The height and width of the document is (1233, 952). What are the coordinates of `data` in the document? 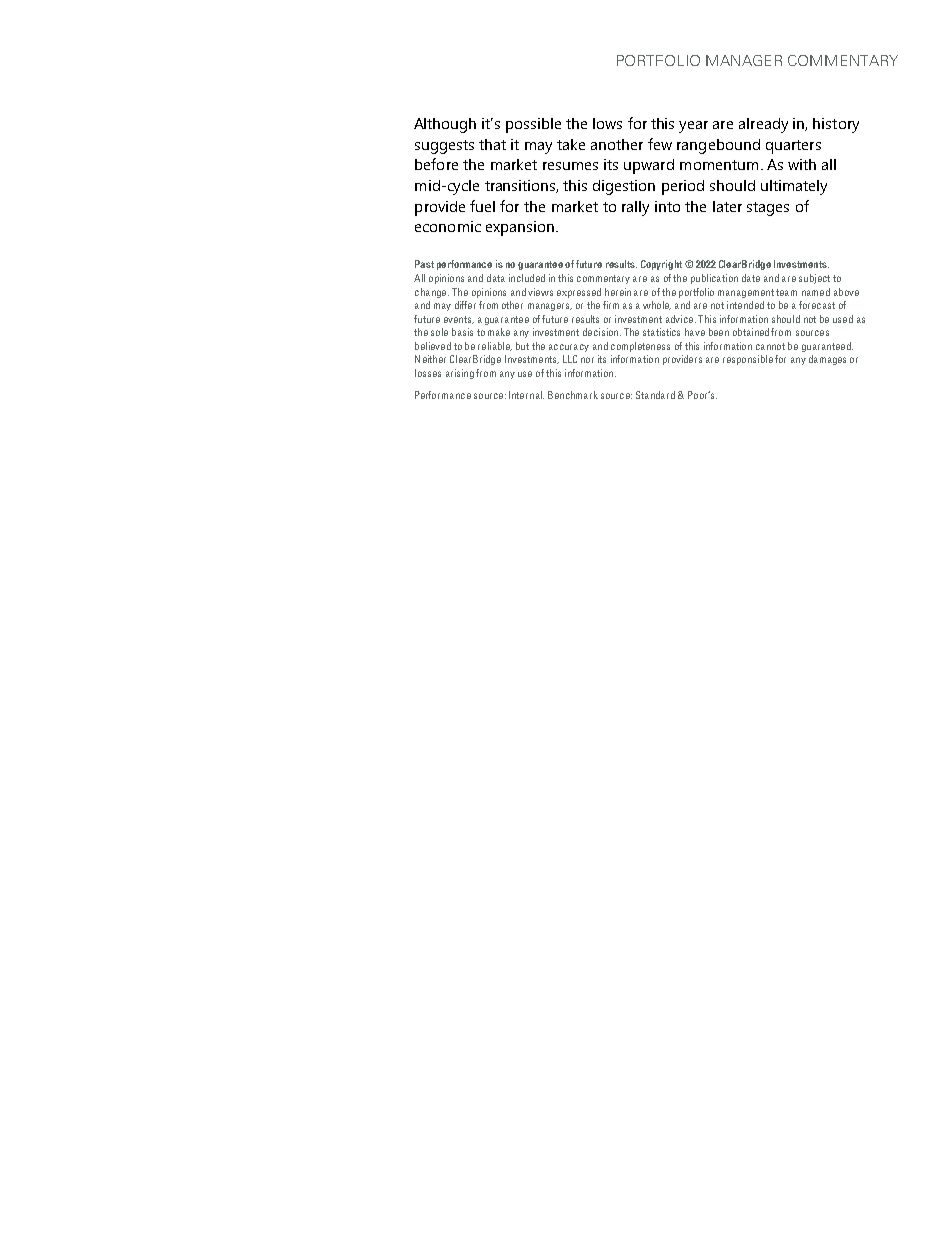 It's located at (496, 278).
